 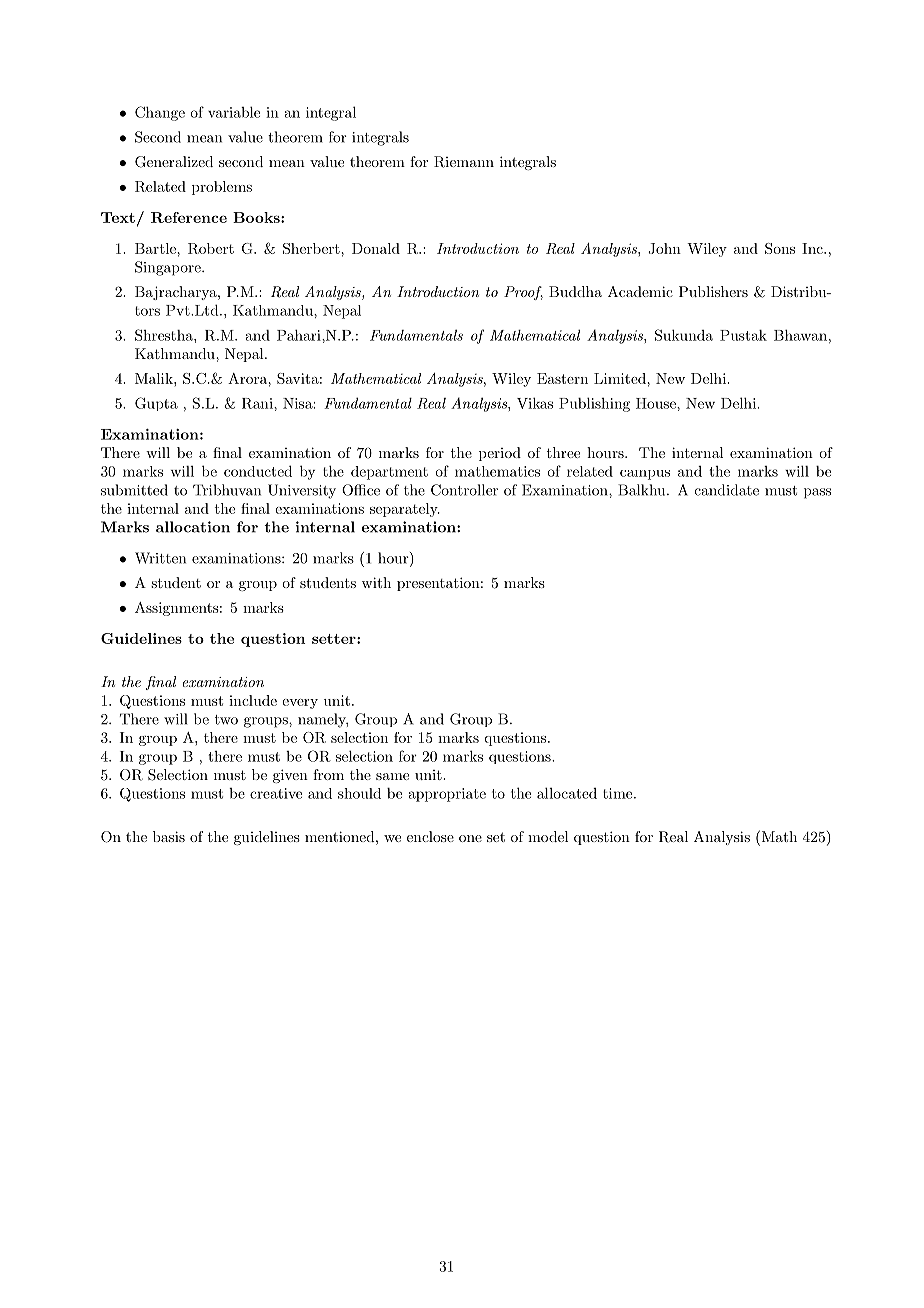 I want to click on pass, so click(x=817, y=493).
